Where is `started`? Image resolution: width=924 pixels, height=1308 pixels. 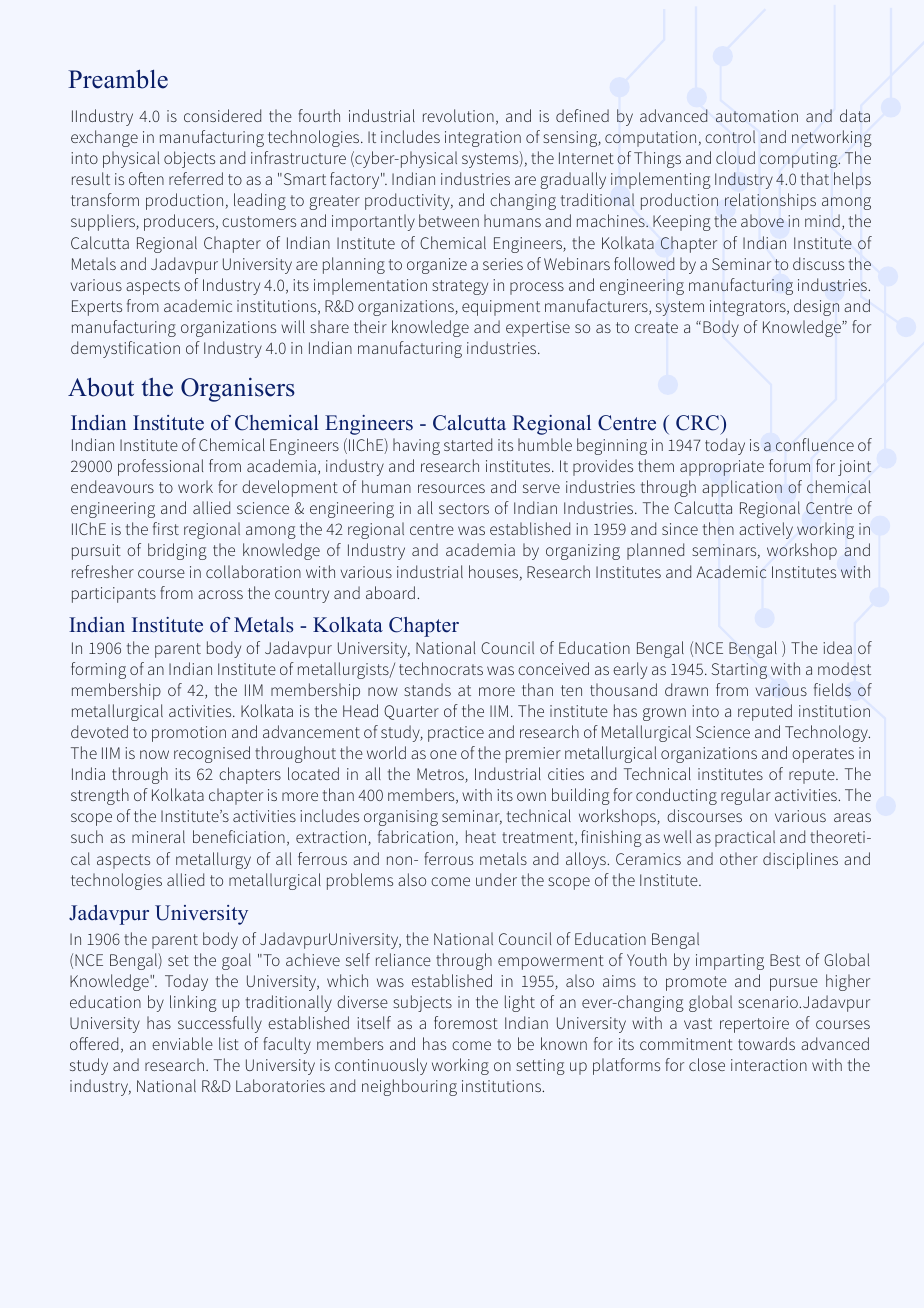 started is located at coordinates (468, 444).
